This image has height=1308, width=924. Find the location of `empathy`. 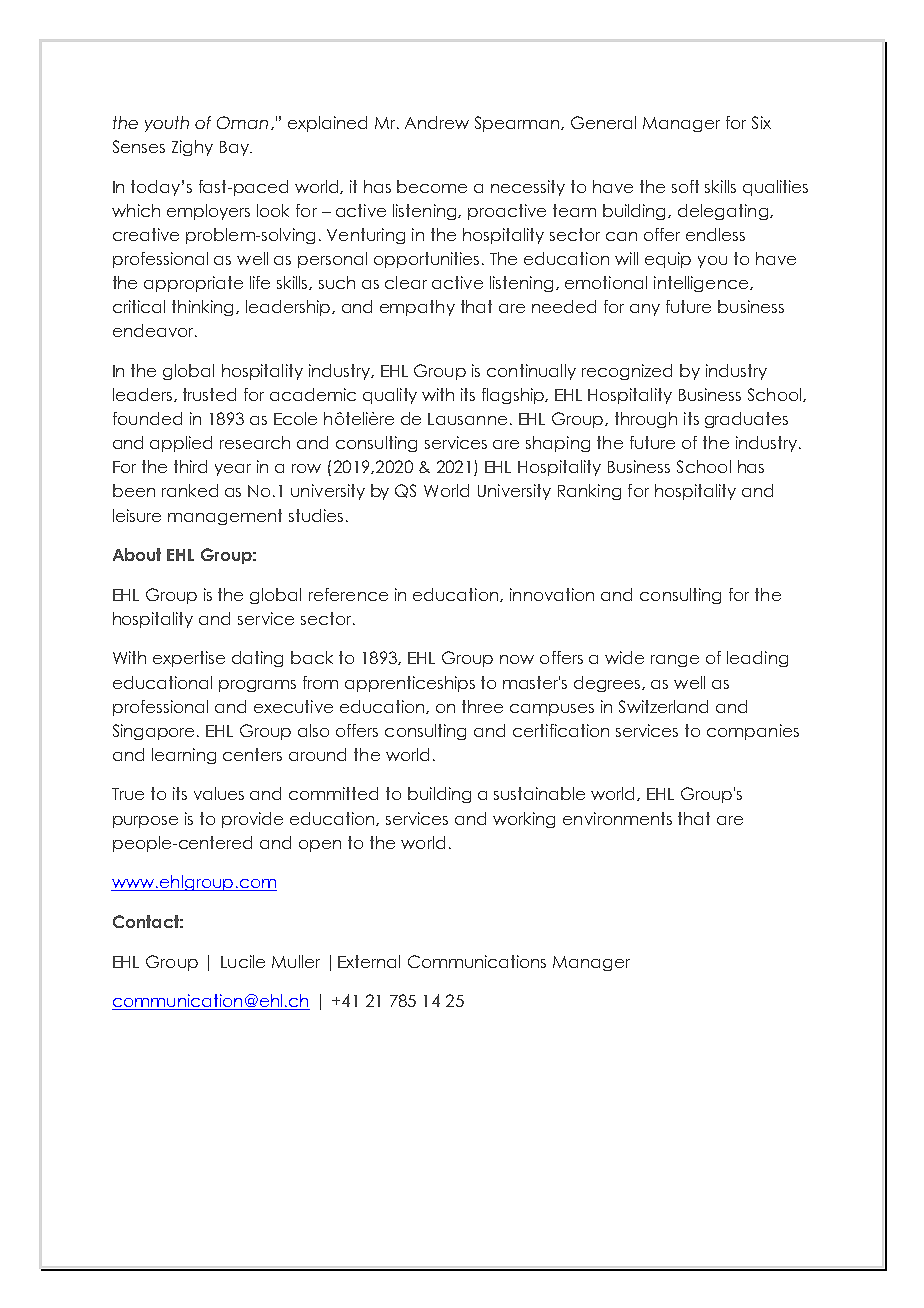

empathy is located at coordinates (417, 308).
